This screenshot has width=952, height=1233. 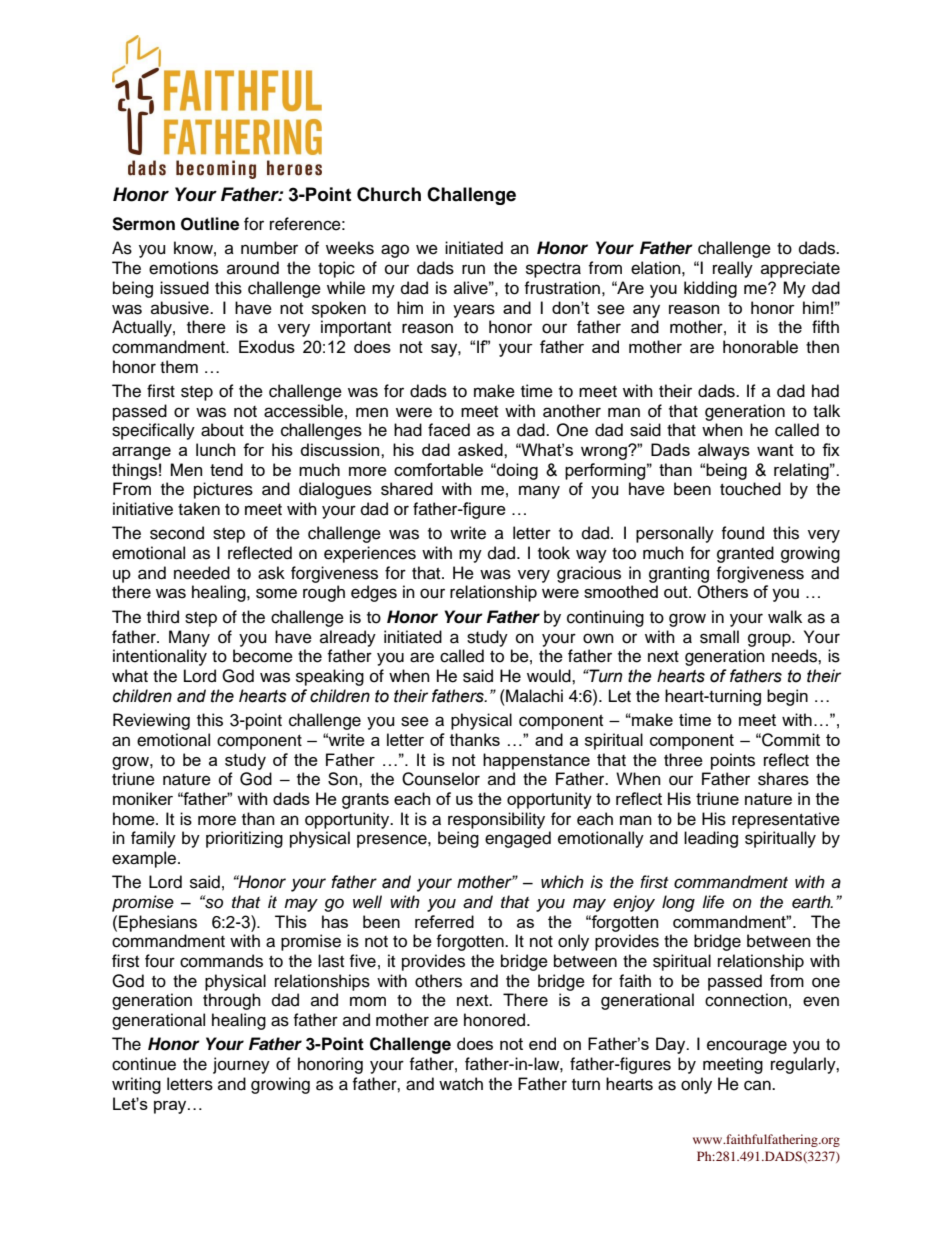 I want to click on watch, so click(x=461, y=1084).
